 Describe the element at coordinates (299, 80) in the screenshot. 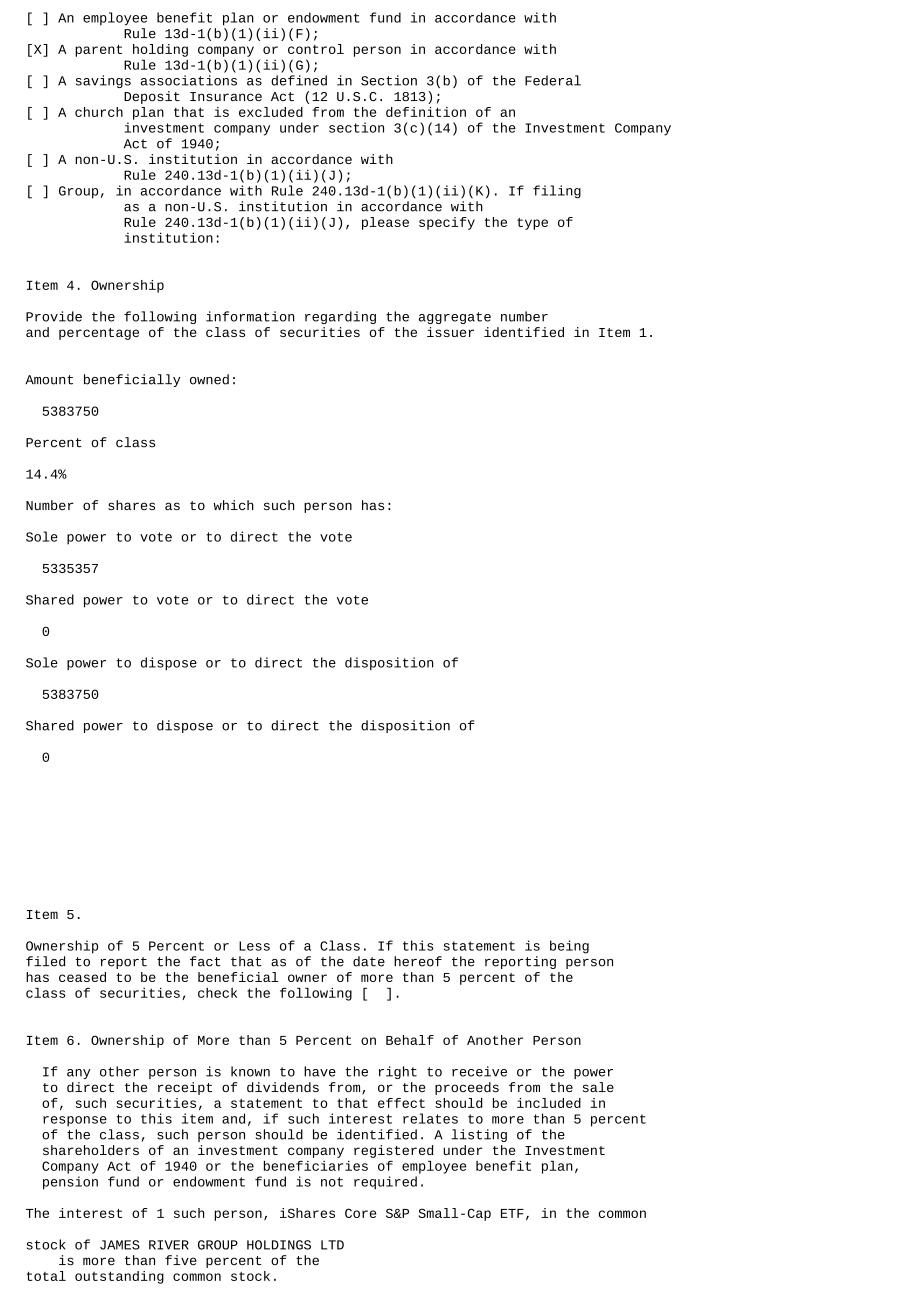

I see `defined` at that location.
